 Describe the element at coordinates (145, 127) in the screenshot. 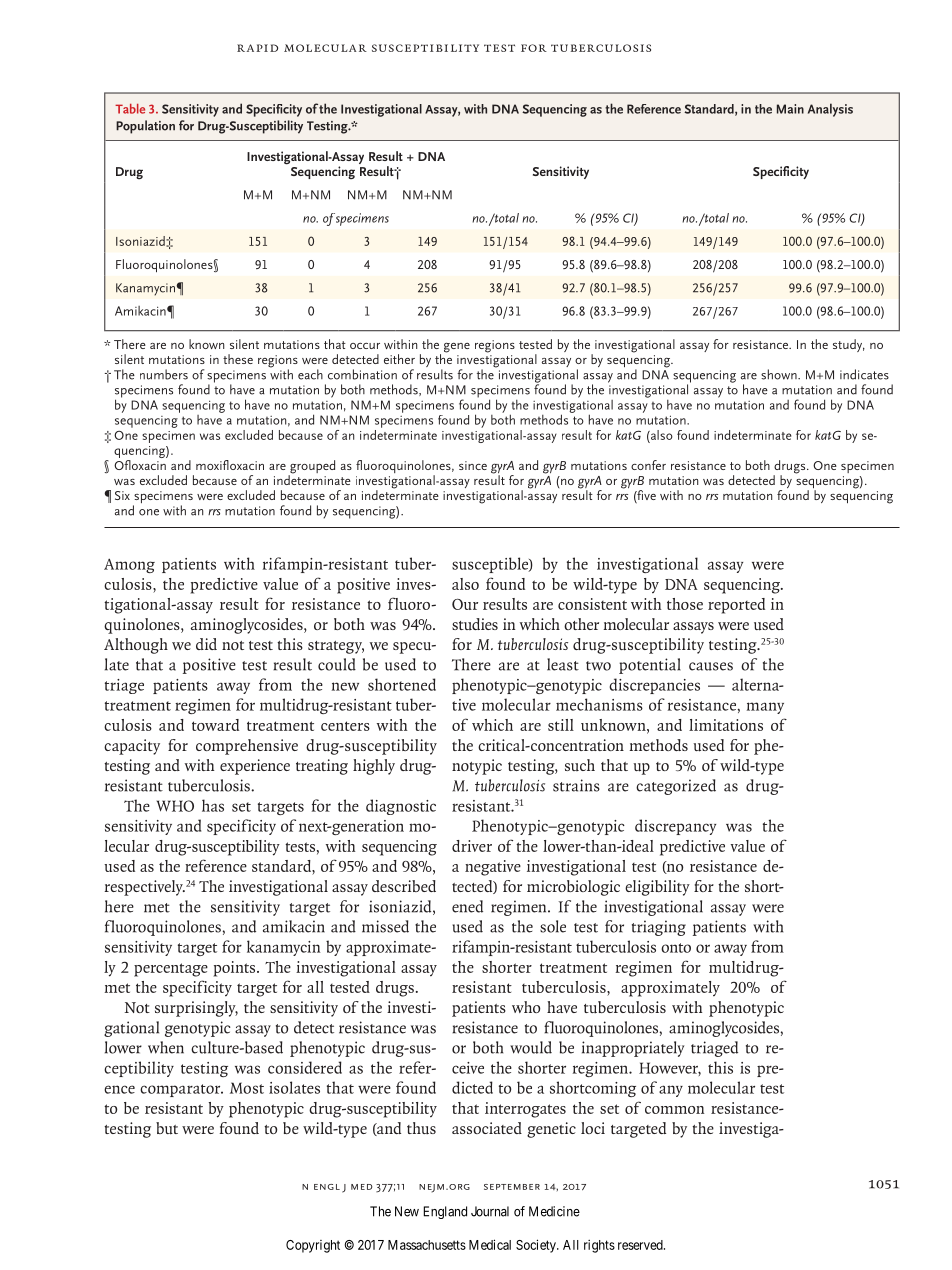

I see `Population` at that location.
